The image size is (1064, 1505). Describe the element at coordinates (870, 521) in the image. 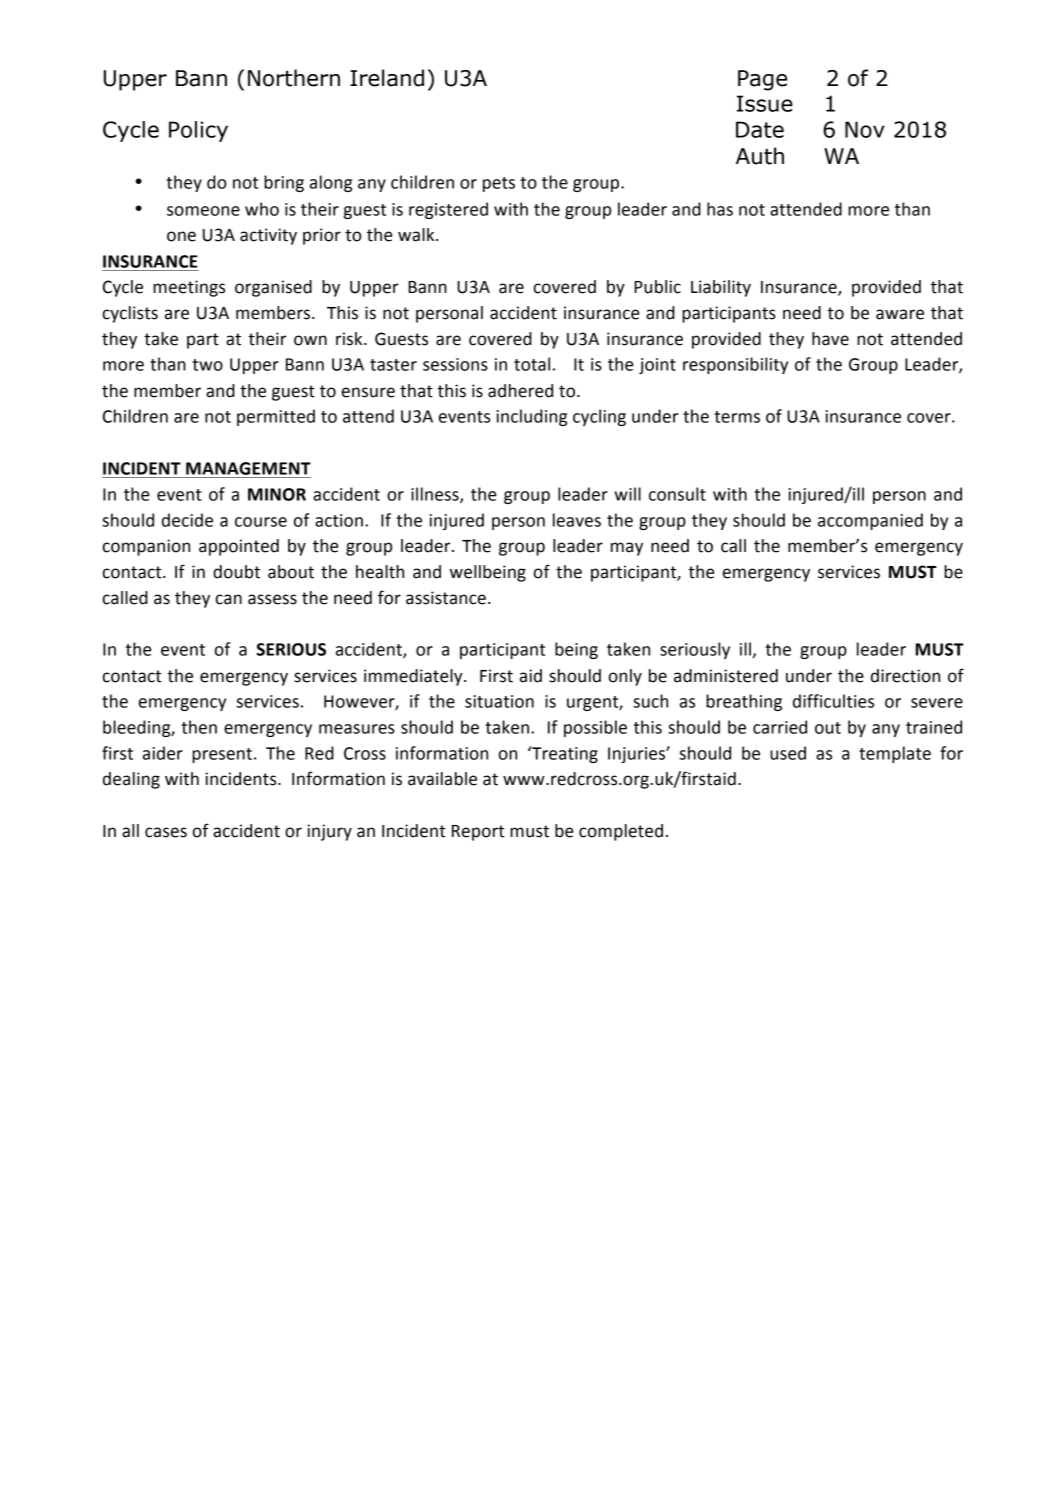

I see `accompanied` at that location.
